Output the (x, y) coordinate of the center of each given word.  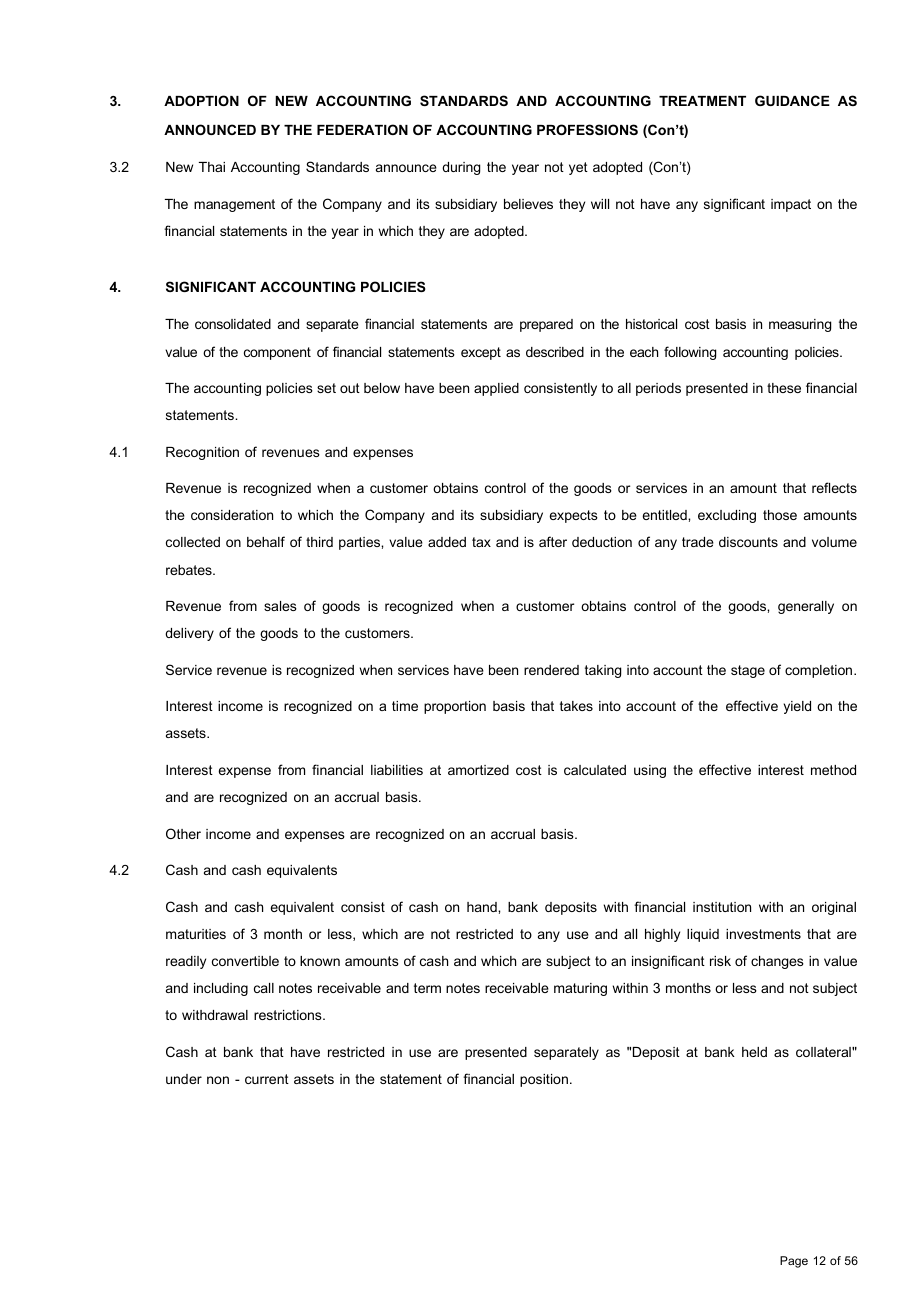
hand (483, 907)
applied (496, 389)
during (461, 168)
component (277, 353)
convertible (245, 961)
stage (748, 671)
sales (280, 606)
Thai (212, 167)
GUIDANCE (792, 100)
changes (777, 962)
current (267, 1079)
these (784, 388)
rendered (551, 670)
